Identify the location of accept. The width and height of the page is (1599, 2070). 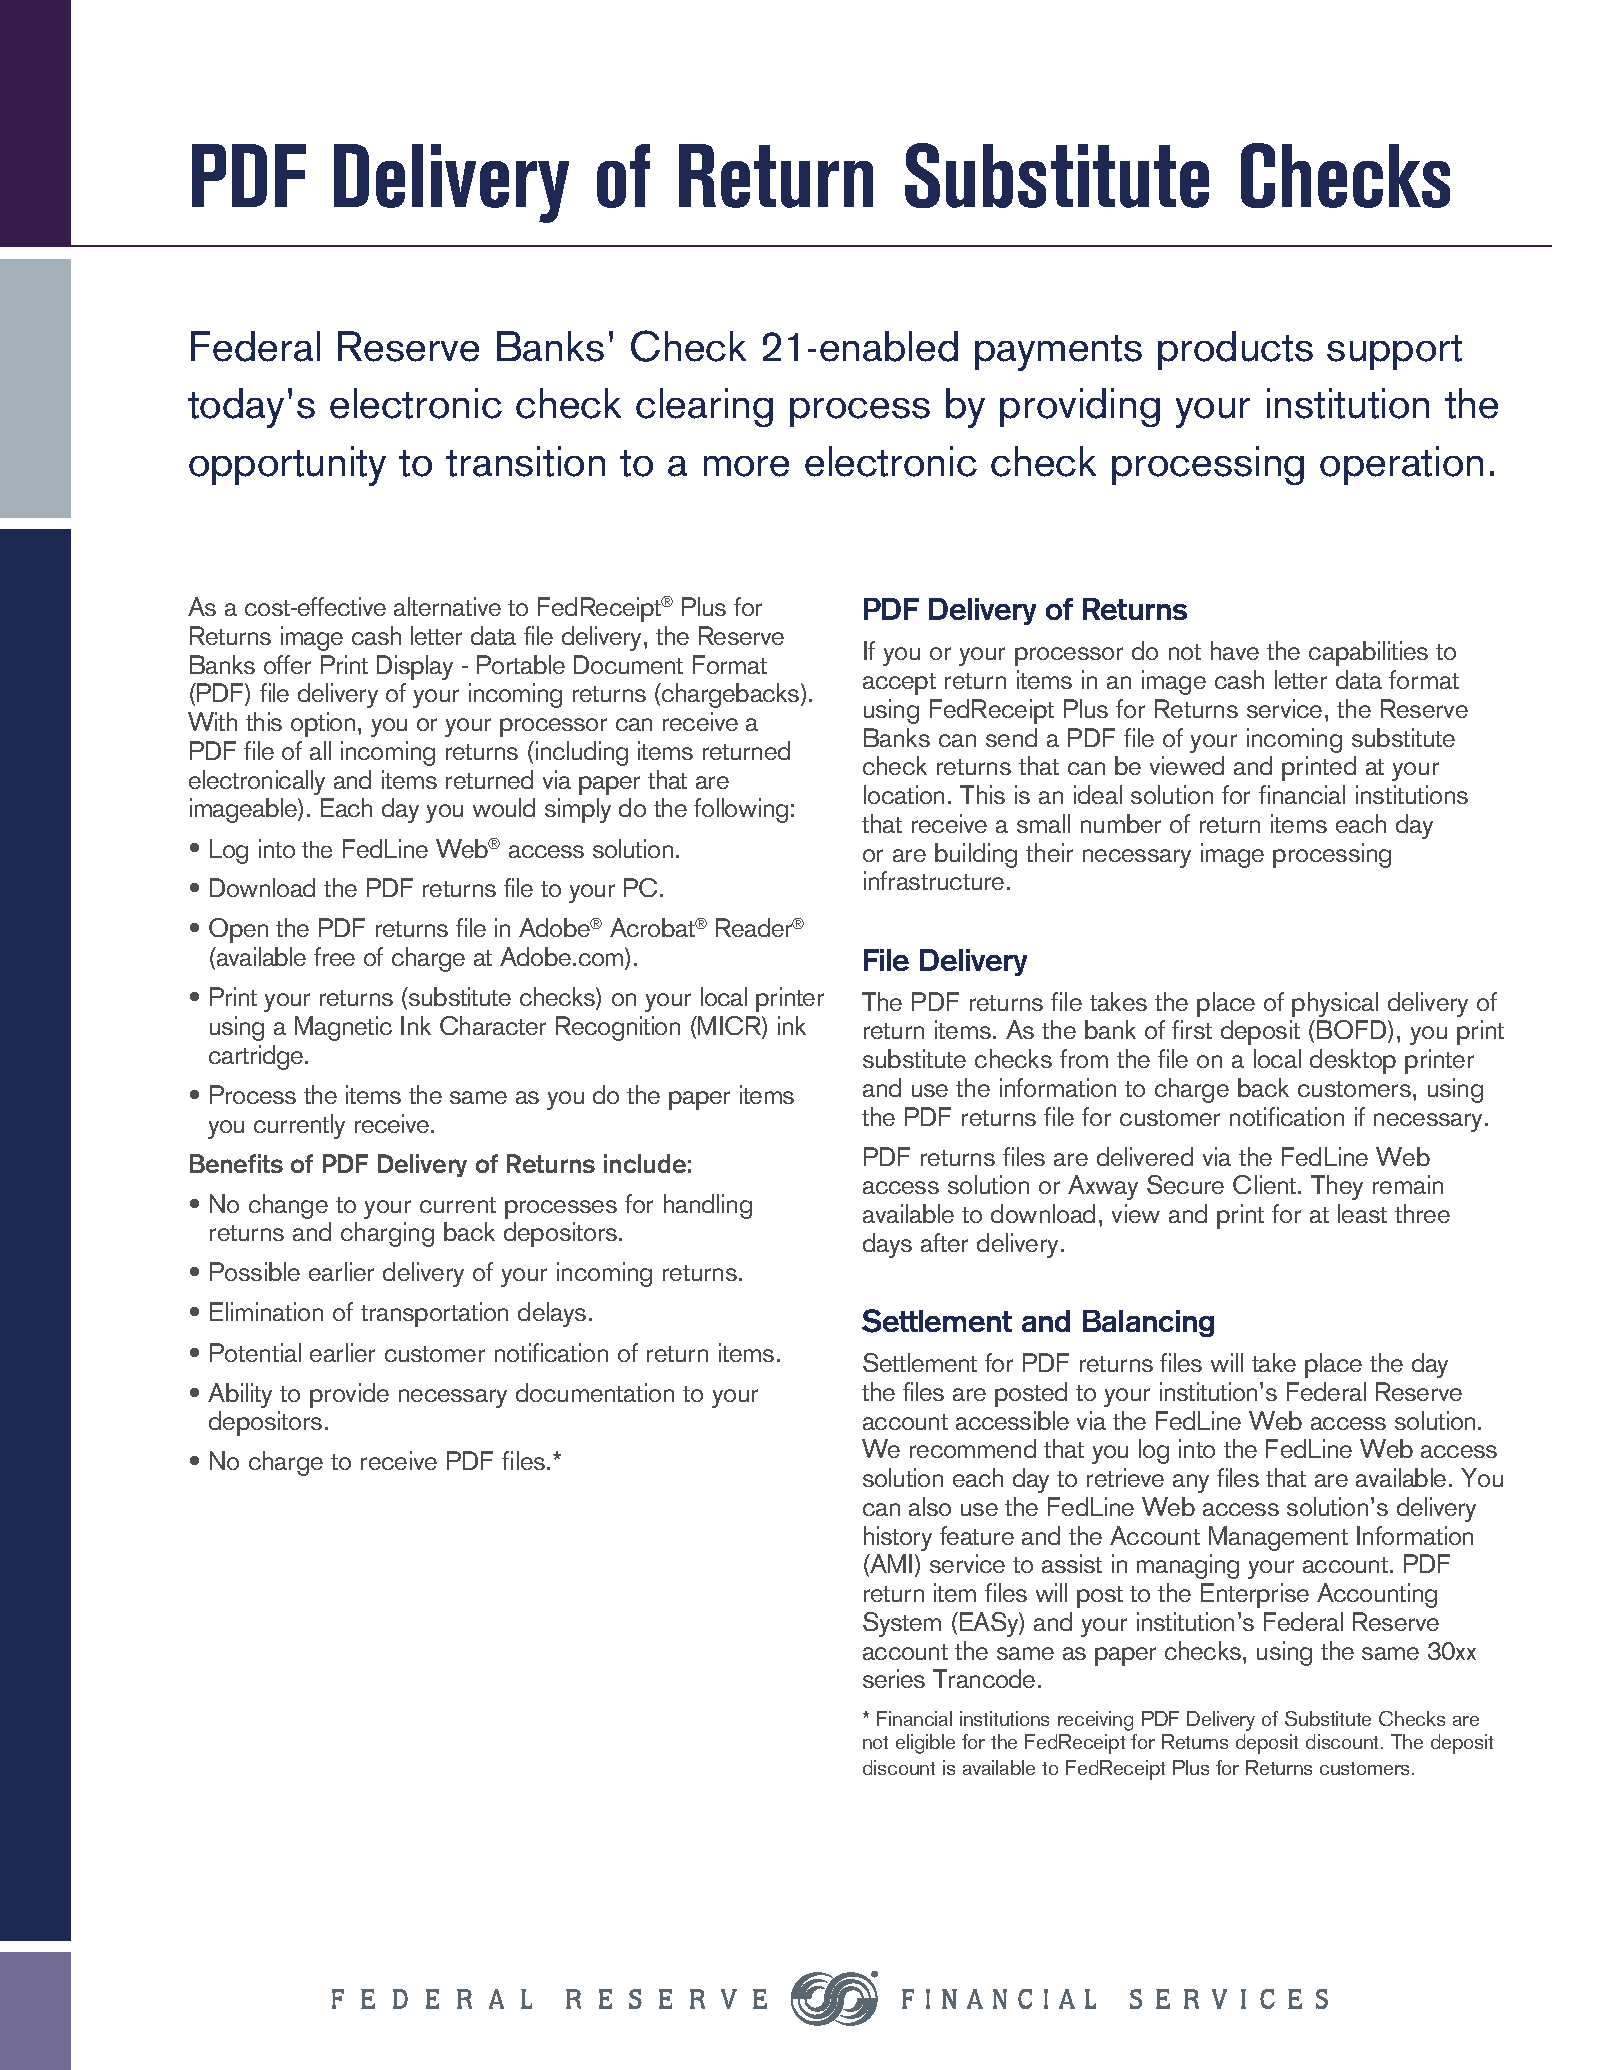
(899, 684).
